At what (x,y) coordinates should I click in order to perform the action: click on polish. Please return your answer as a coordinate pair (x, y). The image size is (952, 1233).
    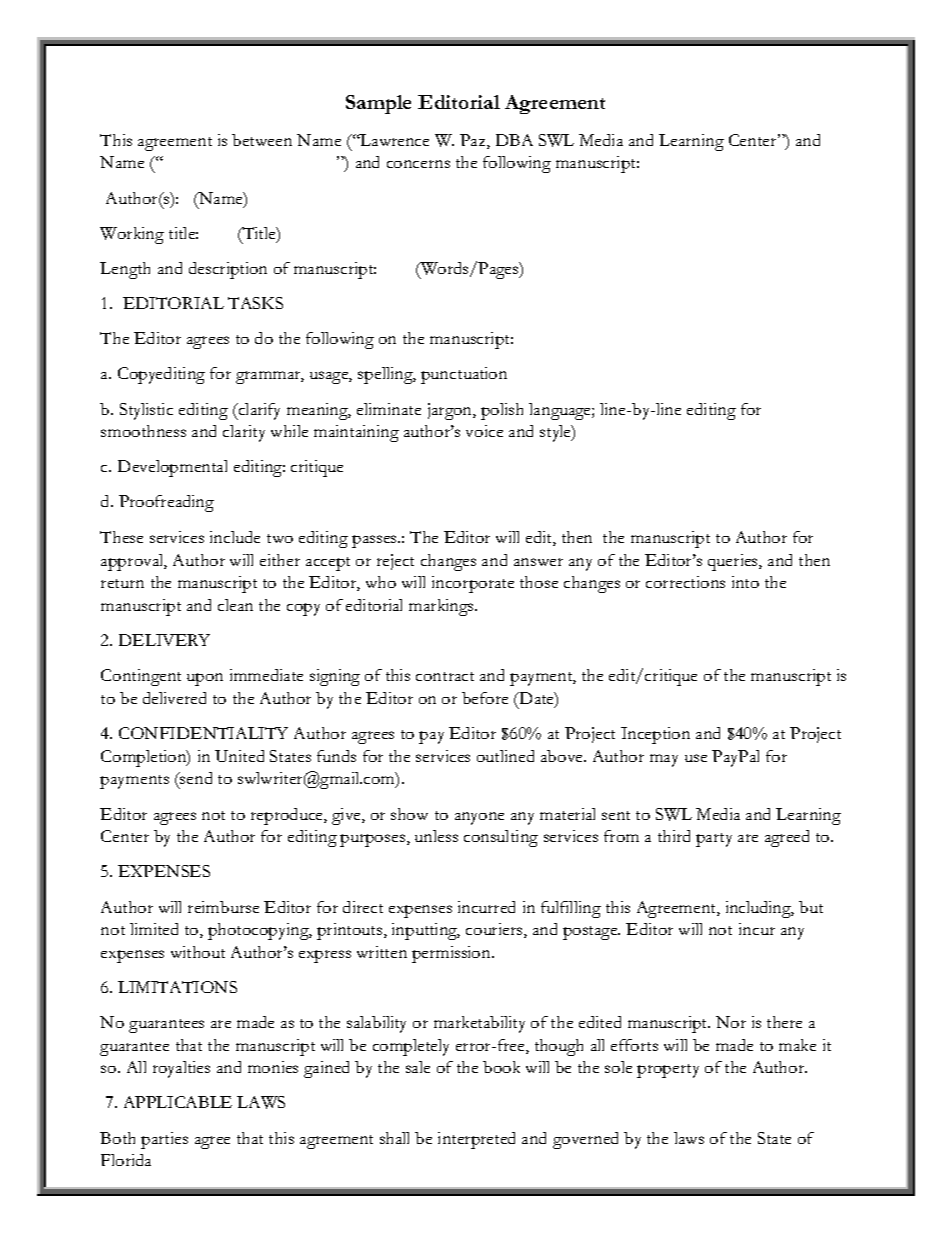
    Looking at the image, I should click on (502, 411).
